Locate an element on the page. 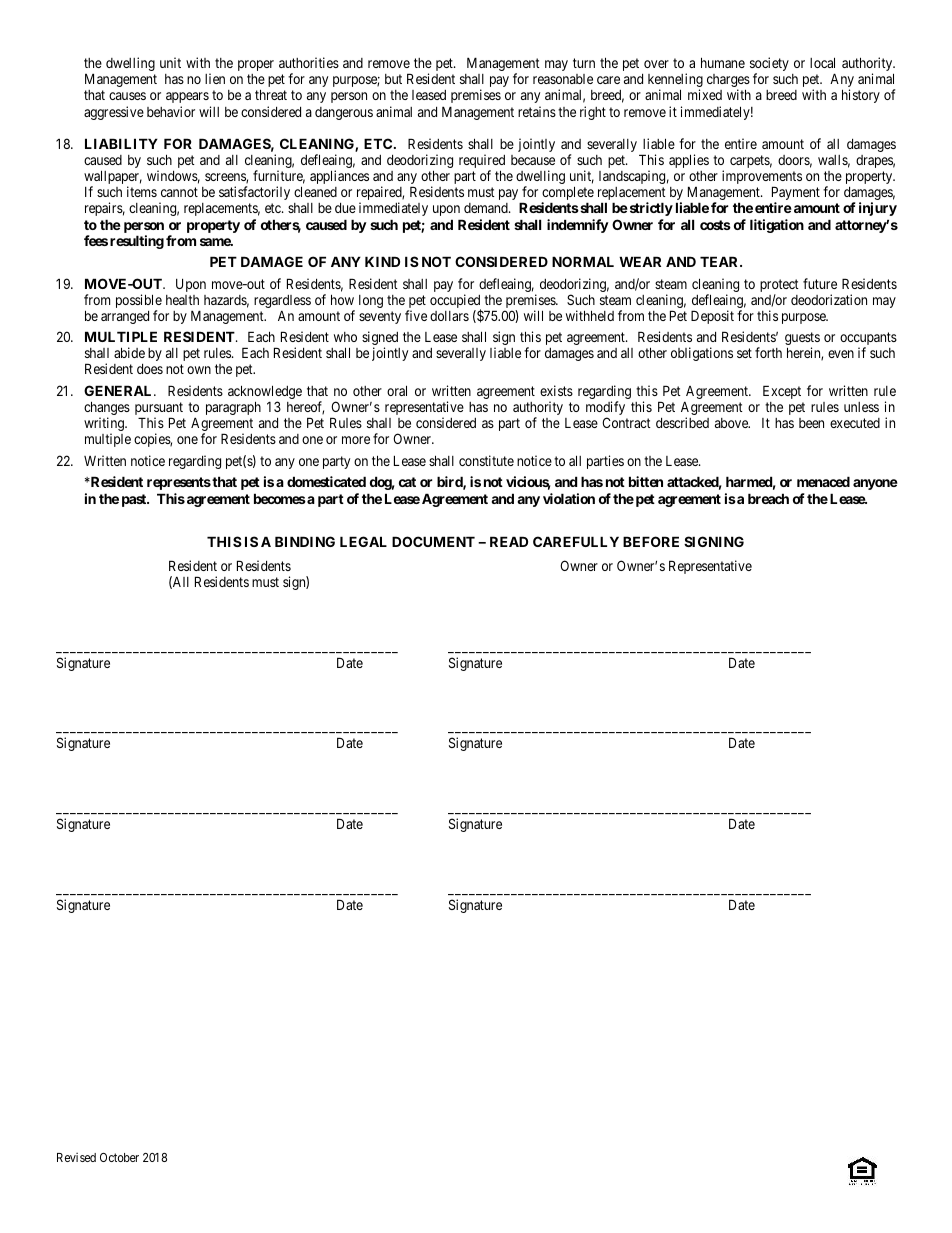 The height and width of the image is (1233, 952). READ is located at coordinates (509, 541).
